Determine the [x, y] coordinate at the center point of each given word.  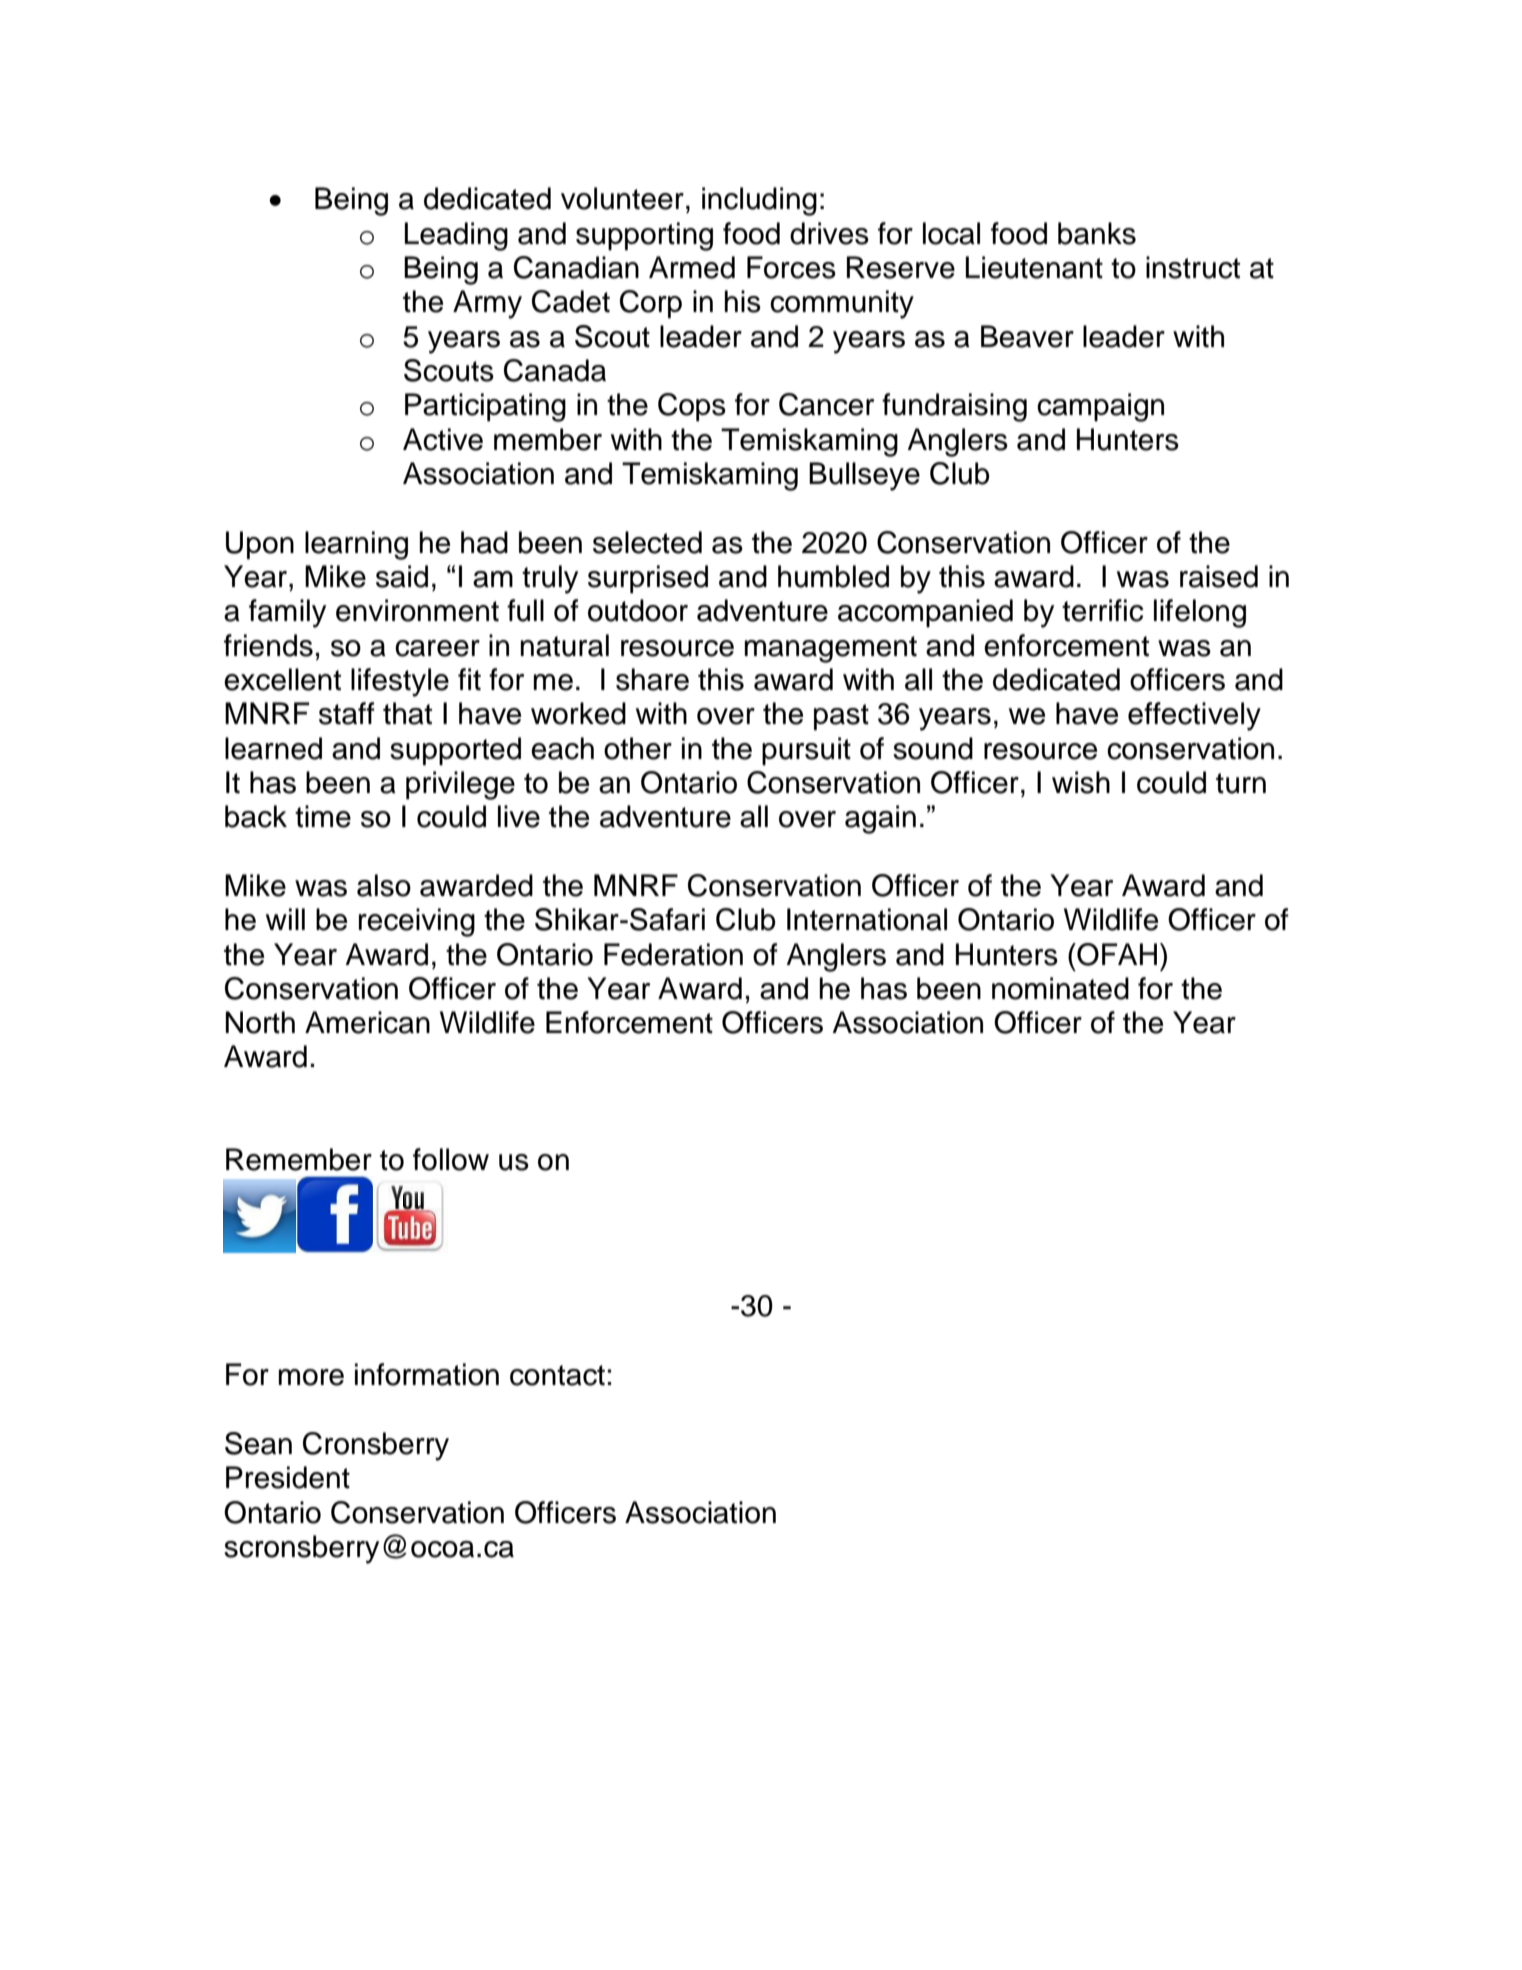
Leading [456, 236]
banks [1097, 233]
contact [557, 1375]
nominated [1060, 988]
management [831, 649]
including [759, 201]
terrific [1103, 610]
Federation [673, 954]
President [288, 1477]
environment [417, 610]
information [427, 1374]
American [367, 1022]
